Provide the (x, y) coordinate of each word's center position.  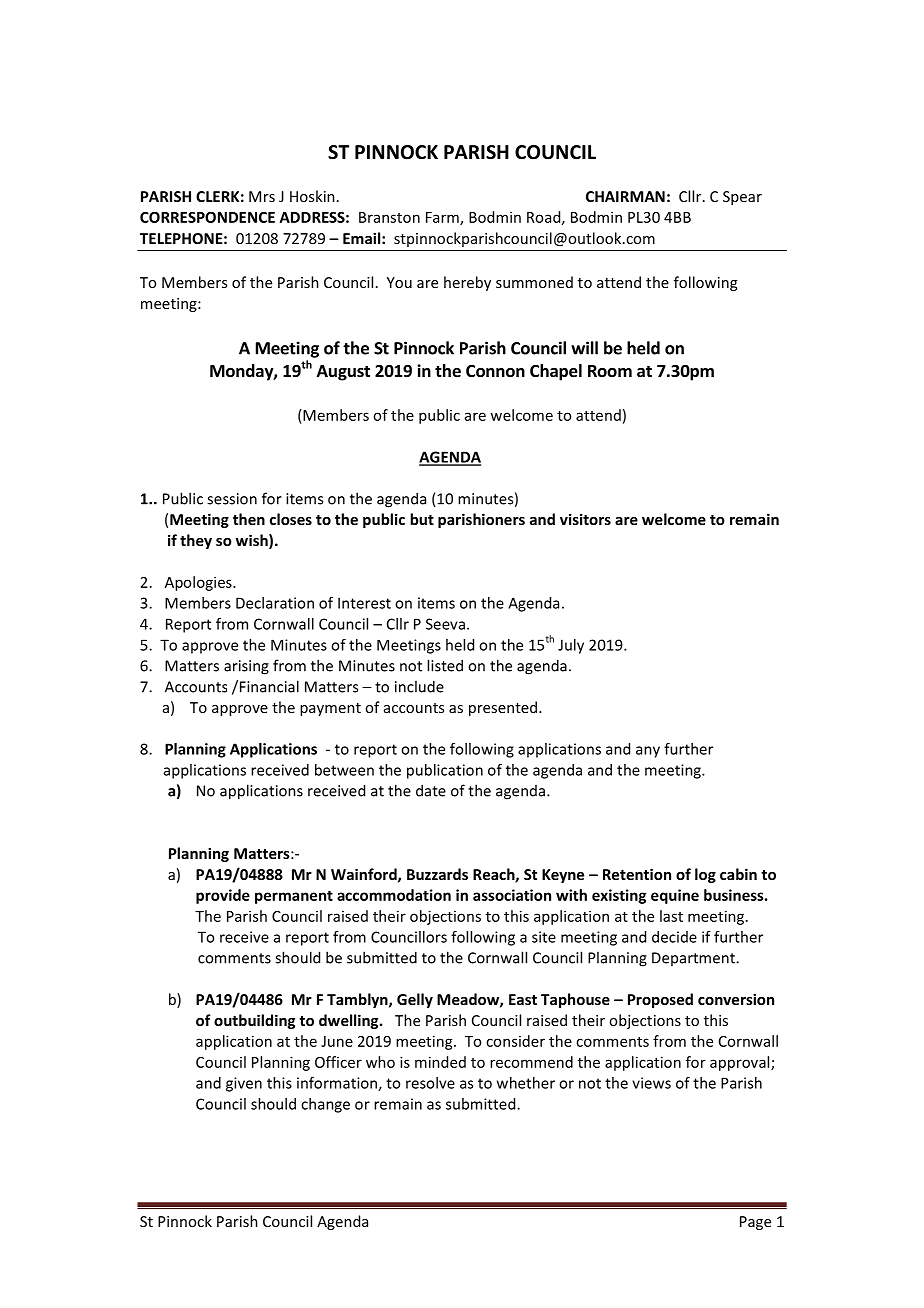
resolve (430, 1083)
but (422, 519)
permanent (294, 897)
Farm (443, 218)
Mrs (262, 196)
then (249, 519)
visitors (585, 519)
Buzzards (437, 874)
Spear (742, 198)
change (325, 1105)
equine (675, 896)
